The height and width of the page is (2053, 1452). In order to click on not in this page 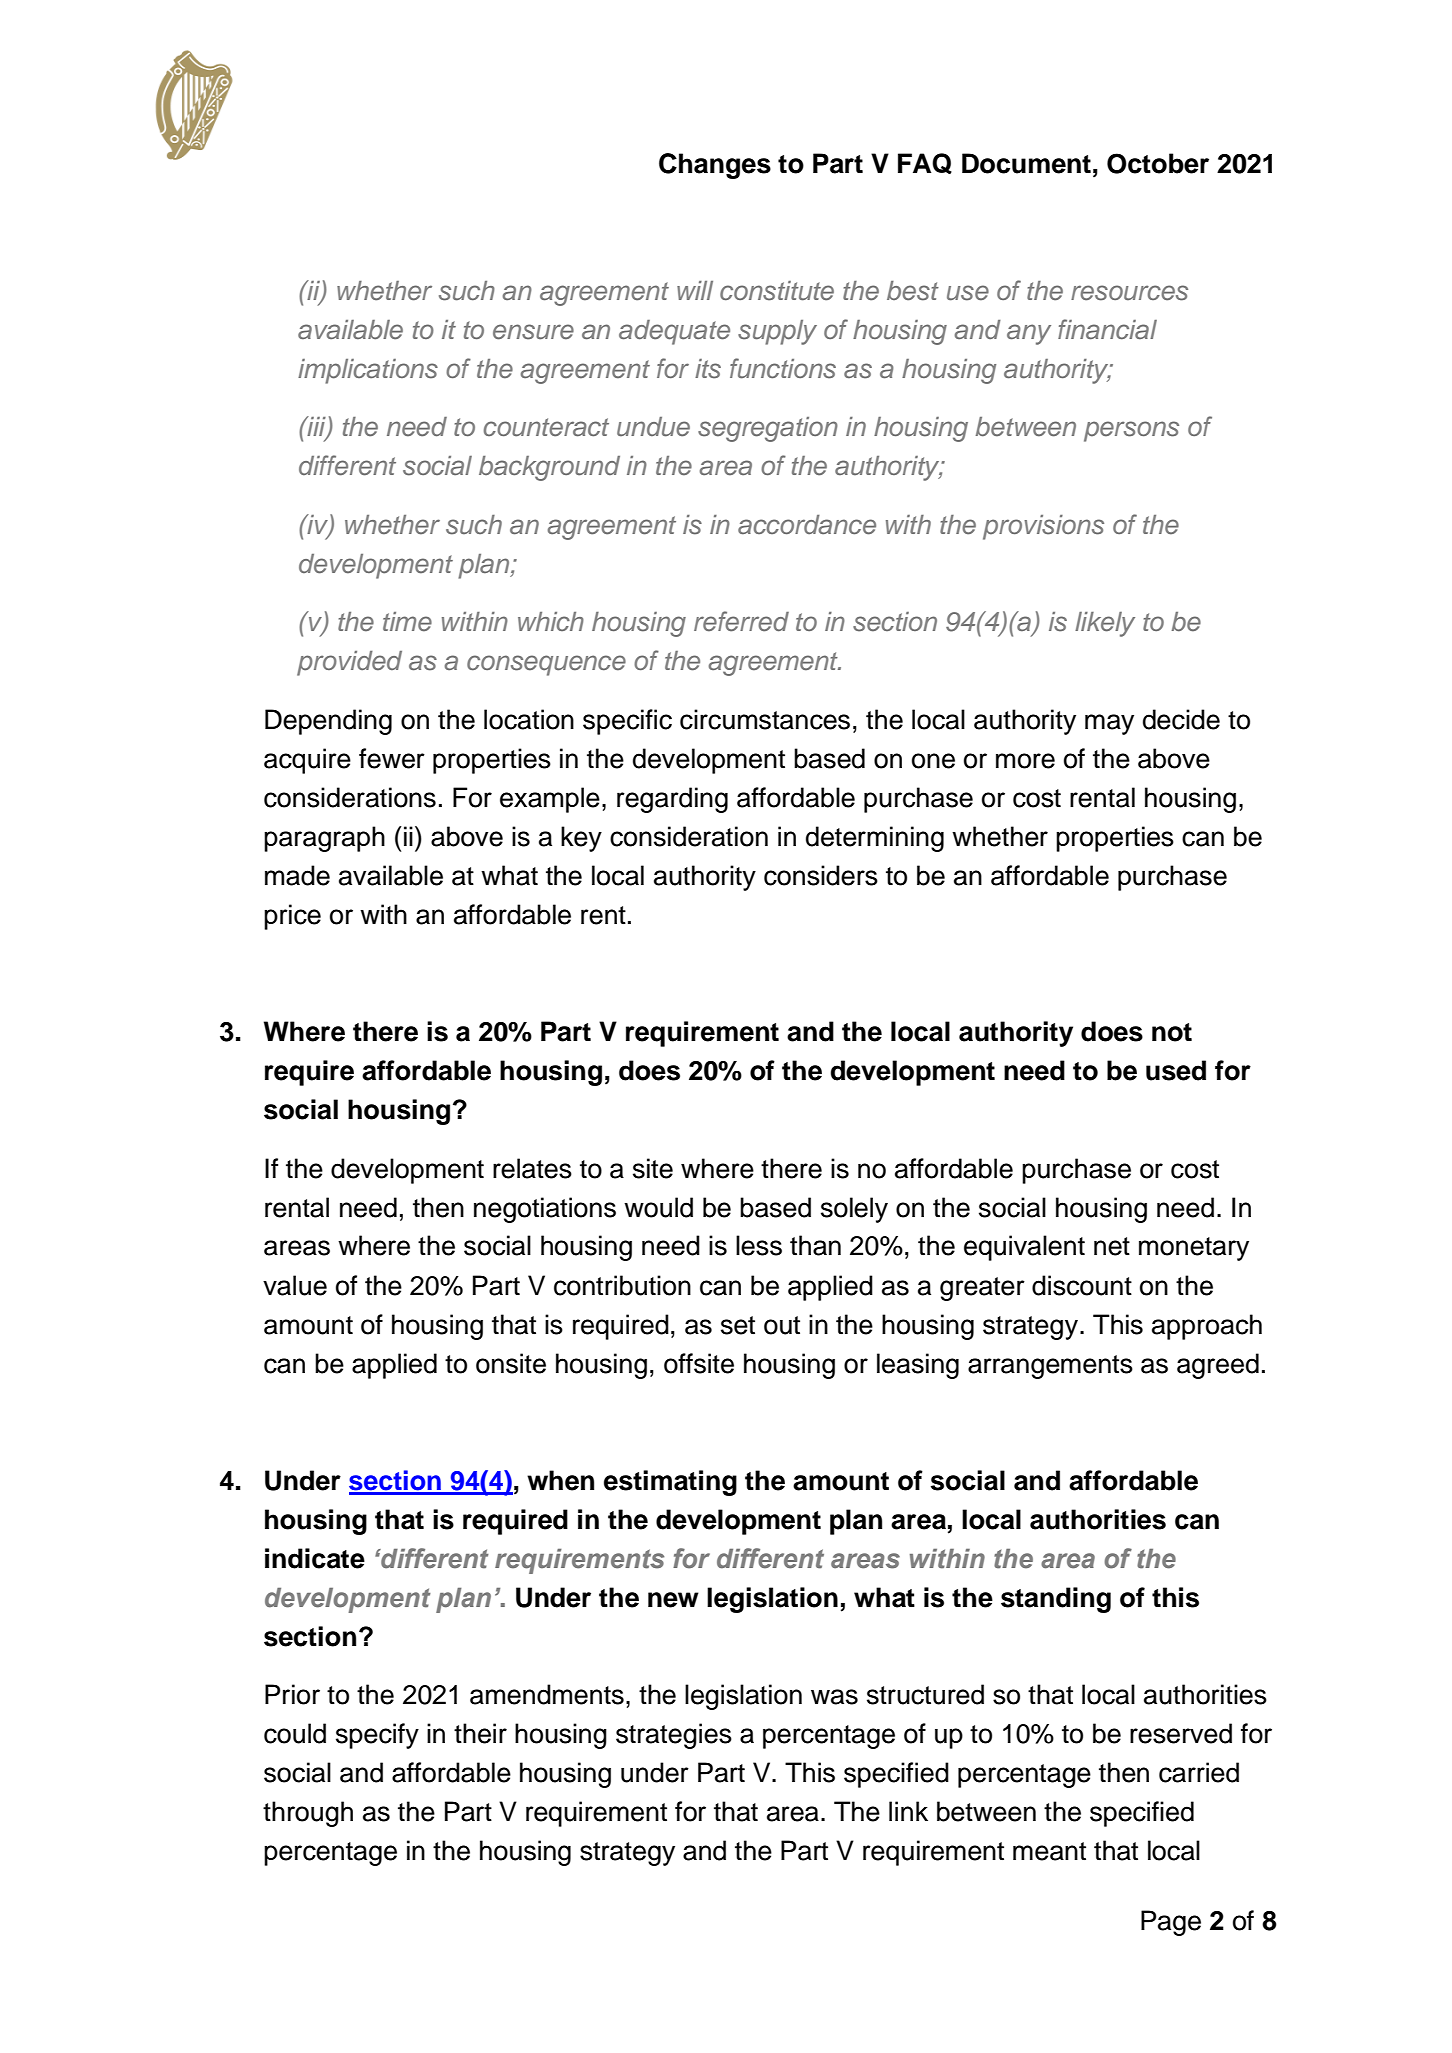, I will do `click(1172, 1032)`.
